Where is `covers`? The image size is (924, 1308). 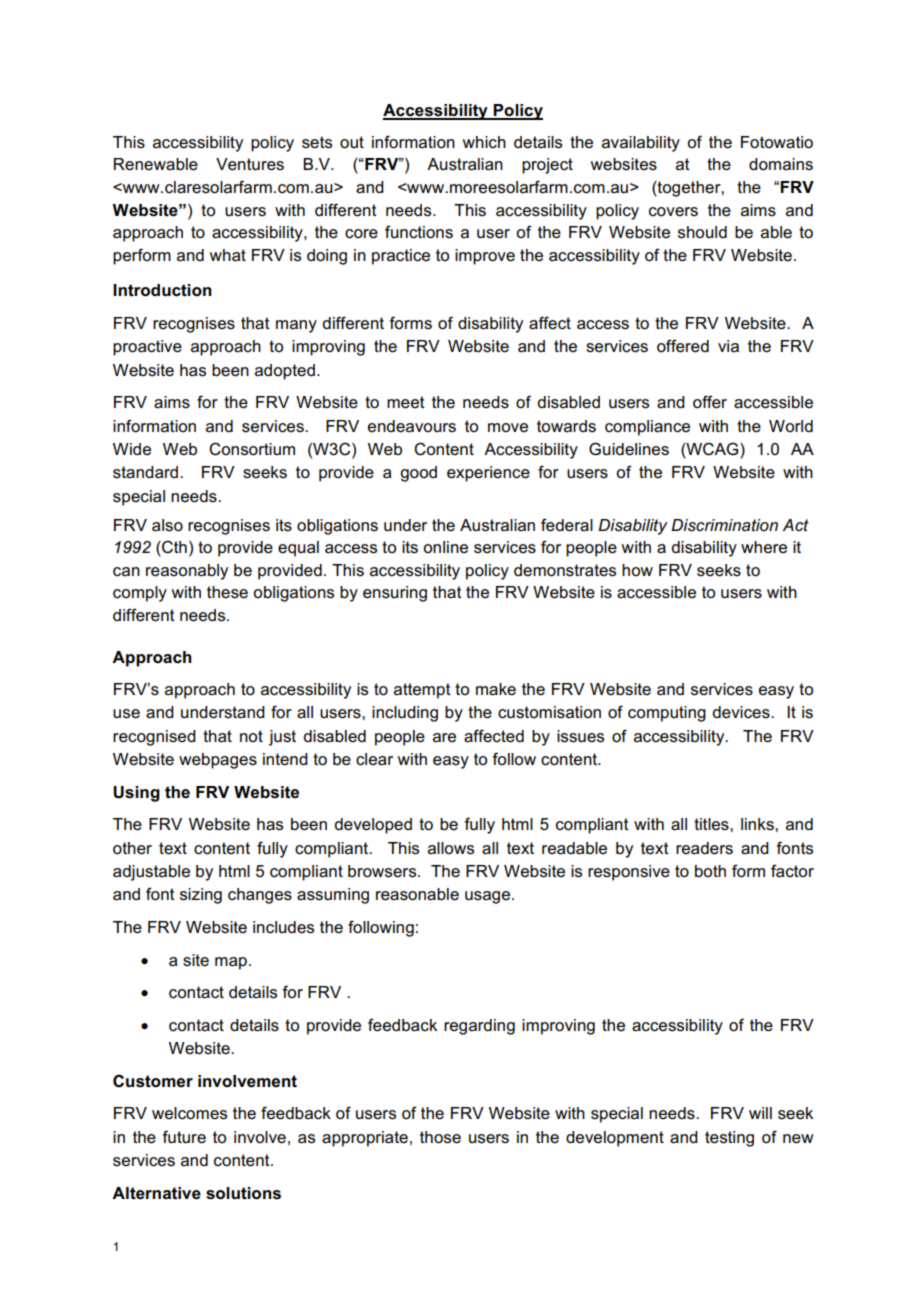
covers is located at coordinates (673, 212).
